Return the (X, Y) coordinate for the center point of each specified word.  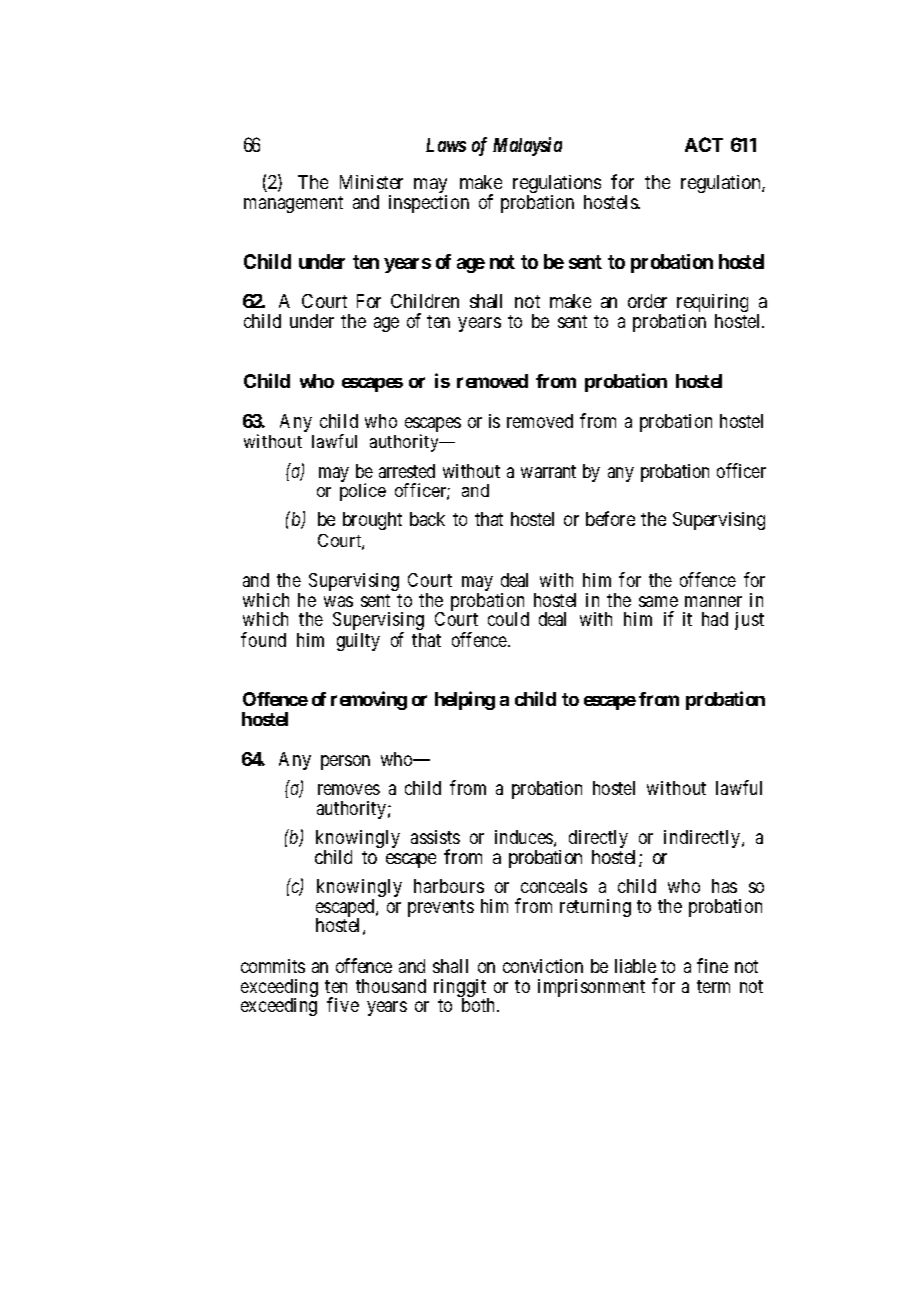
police (363, 492)
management (293, 204)
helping (465, 700)
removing (369, 700)
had (715, 619)
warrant (548, 471)
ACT (704, 144)
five (343, 1004)
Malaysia (527, 146)
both (480, 1005)
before (610, 518)
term (713, 986)
